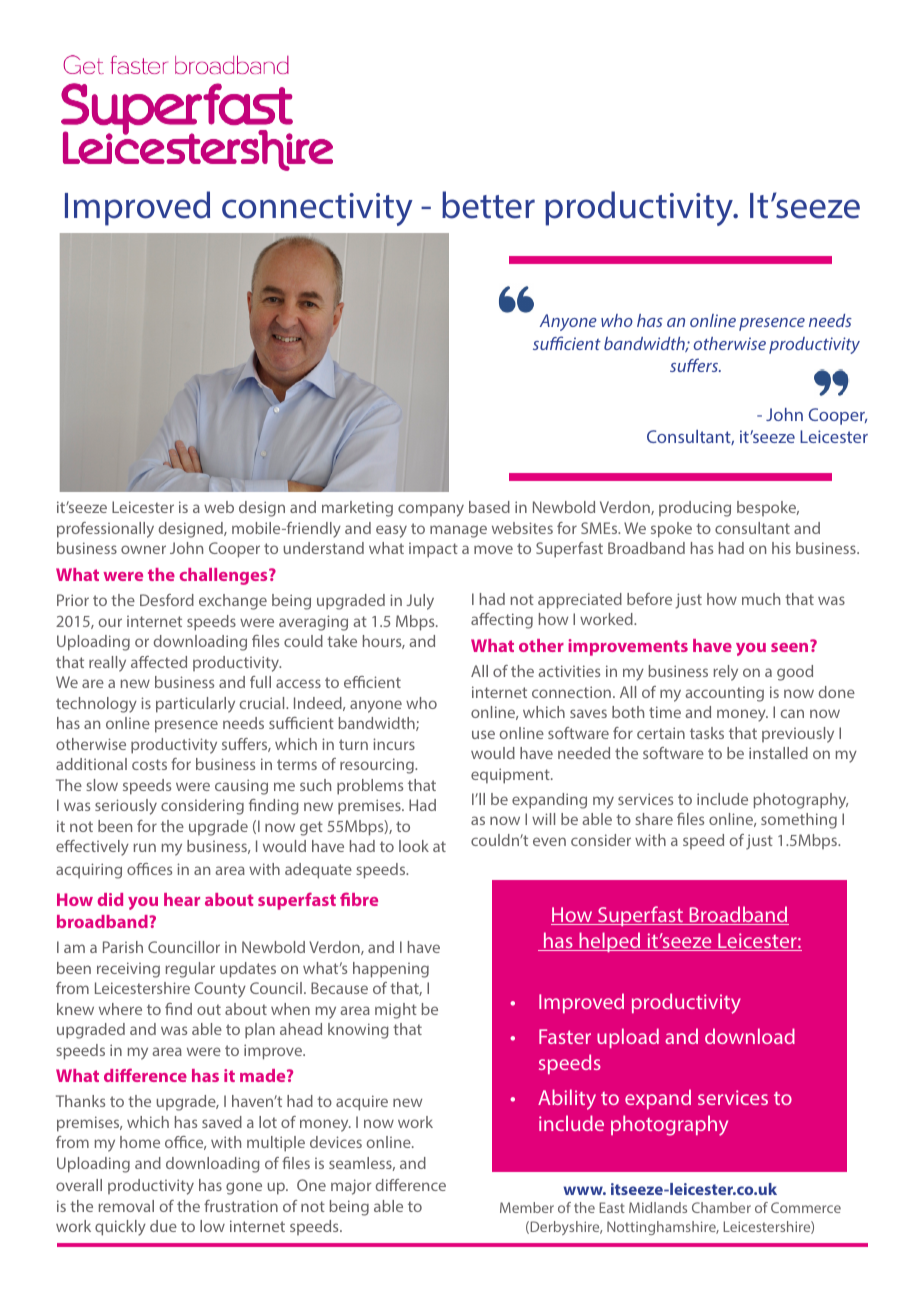 This screenshot has width=924, height=1308. Describe the element at coordinates (126, 1206) in the screenshot. I see `removal` at that location.
